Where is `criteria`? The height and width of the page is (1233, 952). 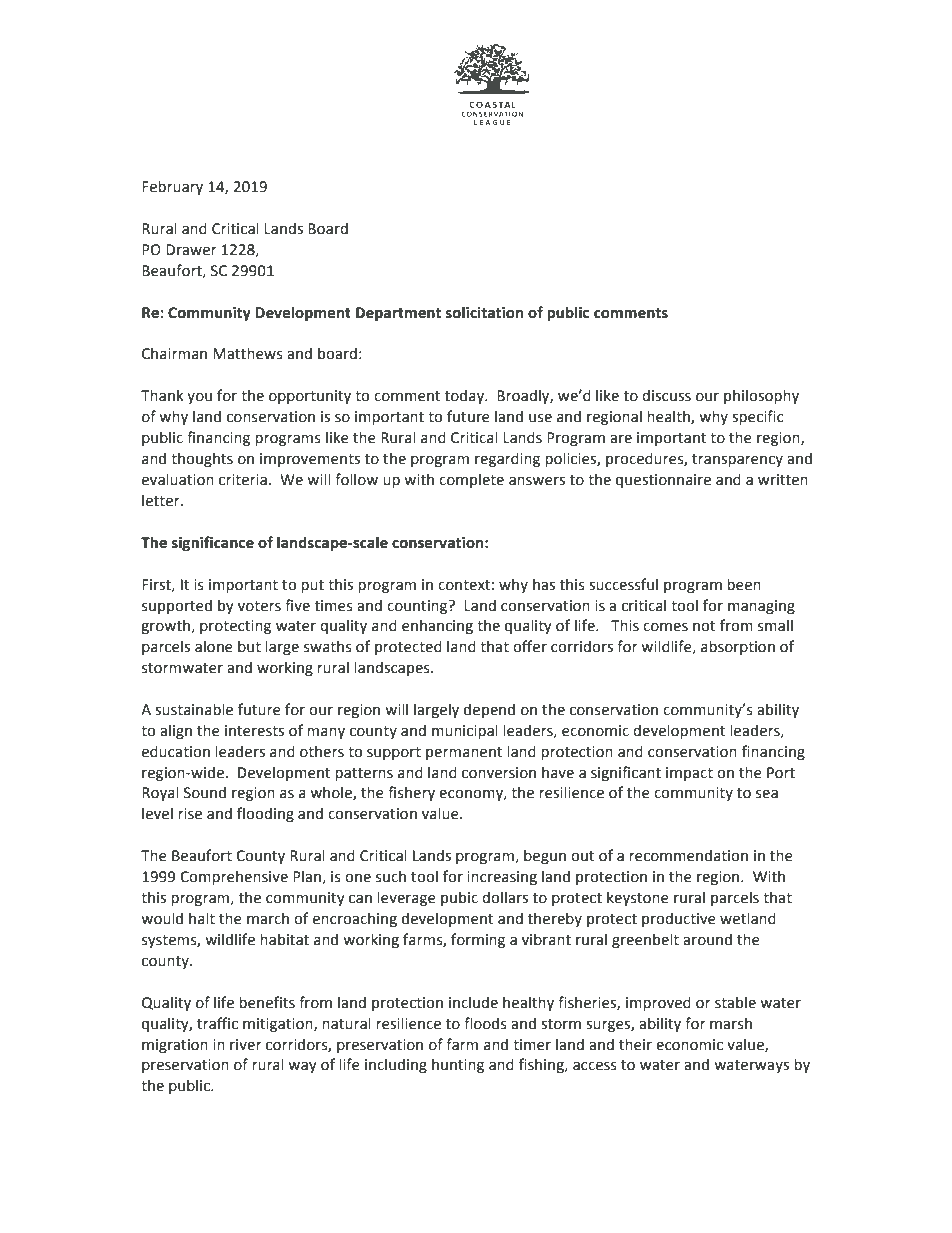 criteria is located at coordinates (243, 480).
